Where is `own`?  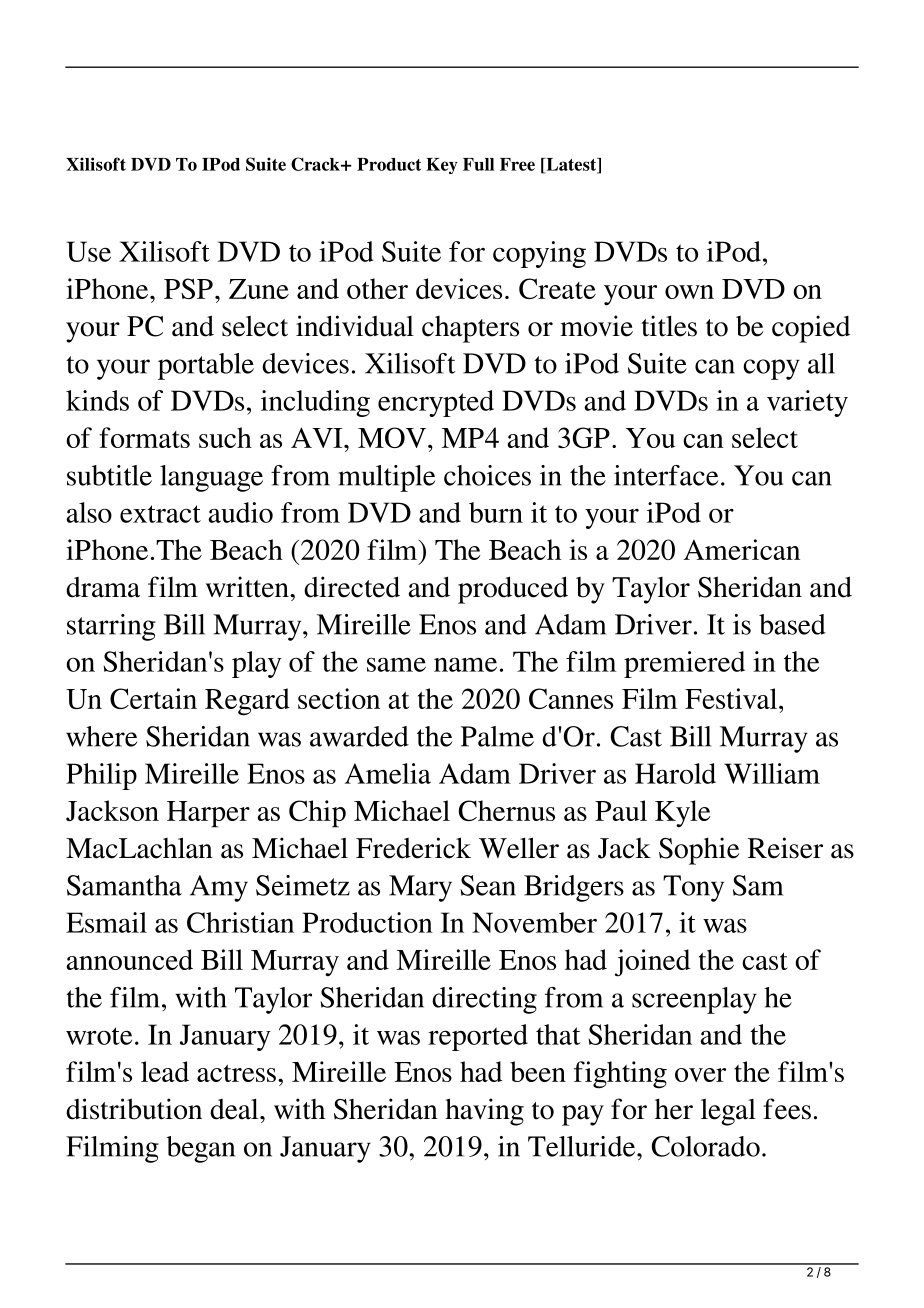 own is located at coordinates (689, 292).
